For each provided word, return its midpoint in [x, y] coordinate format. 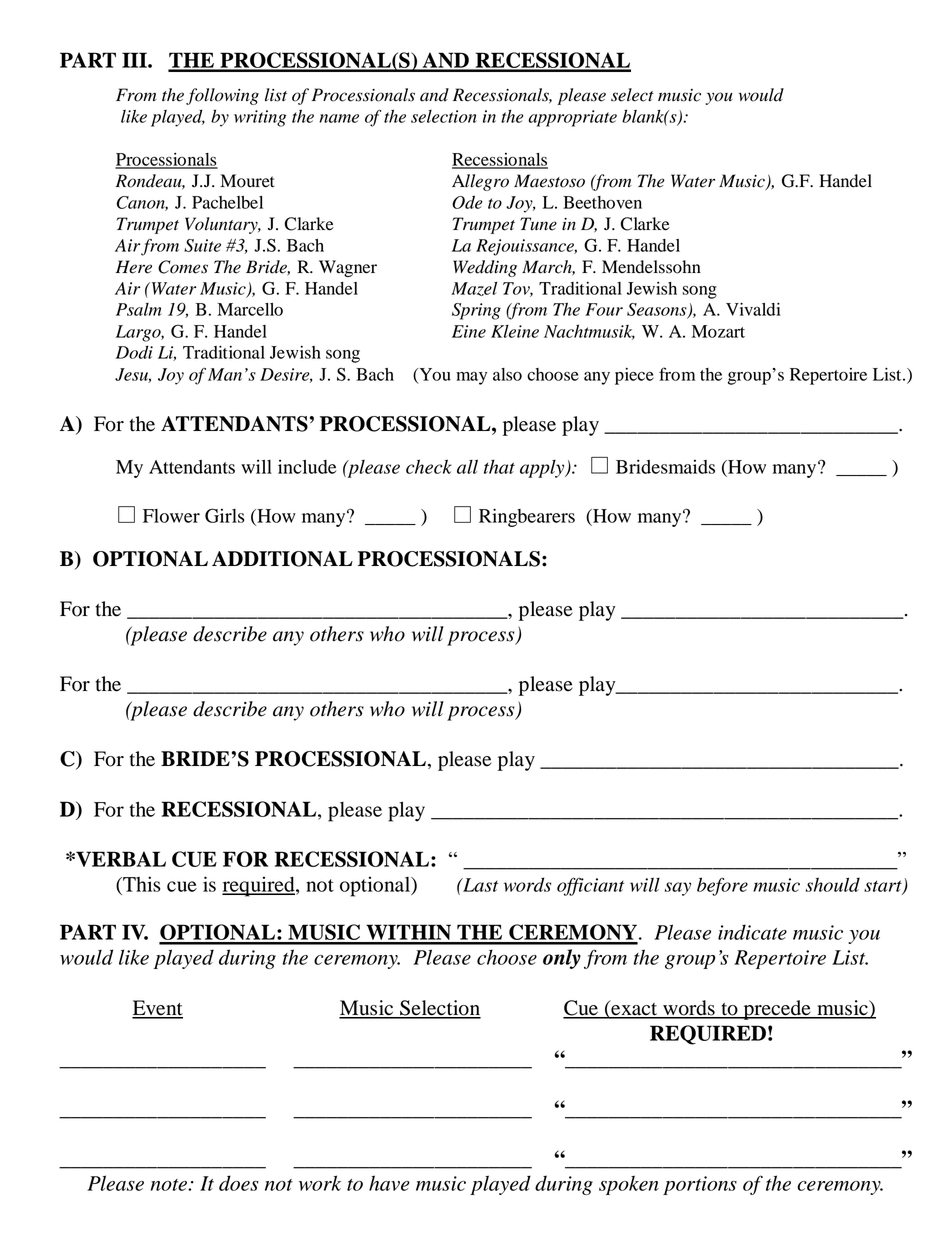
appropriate [572, 118]
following [222, 96]
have [389, 1183]
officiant [590, 886]
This [141, 884]
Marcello [250, 309]
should [833, 884]
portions [700, 1185]
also [507, 374]
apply [543, 469]
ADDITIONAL [282, 559]
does [239, 1183]
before [722, 886]
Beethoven [602, 202]
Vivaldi [753, 309]
